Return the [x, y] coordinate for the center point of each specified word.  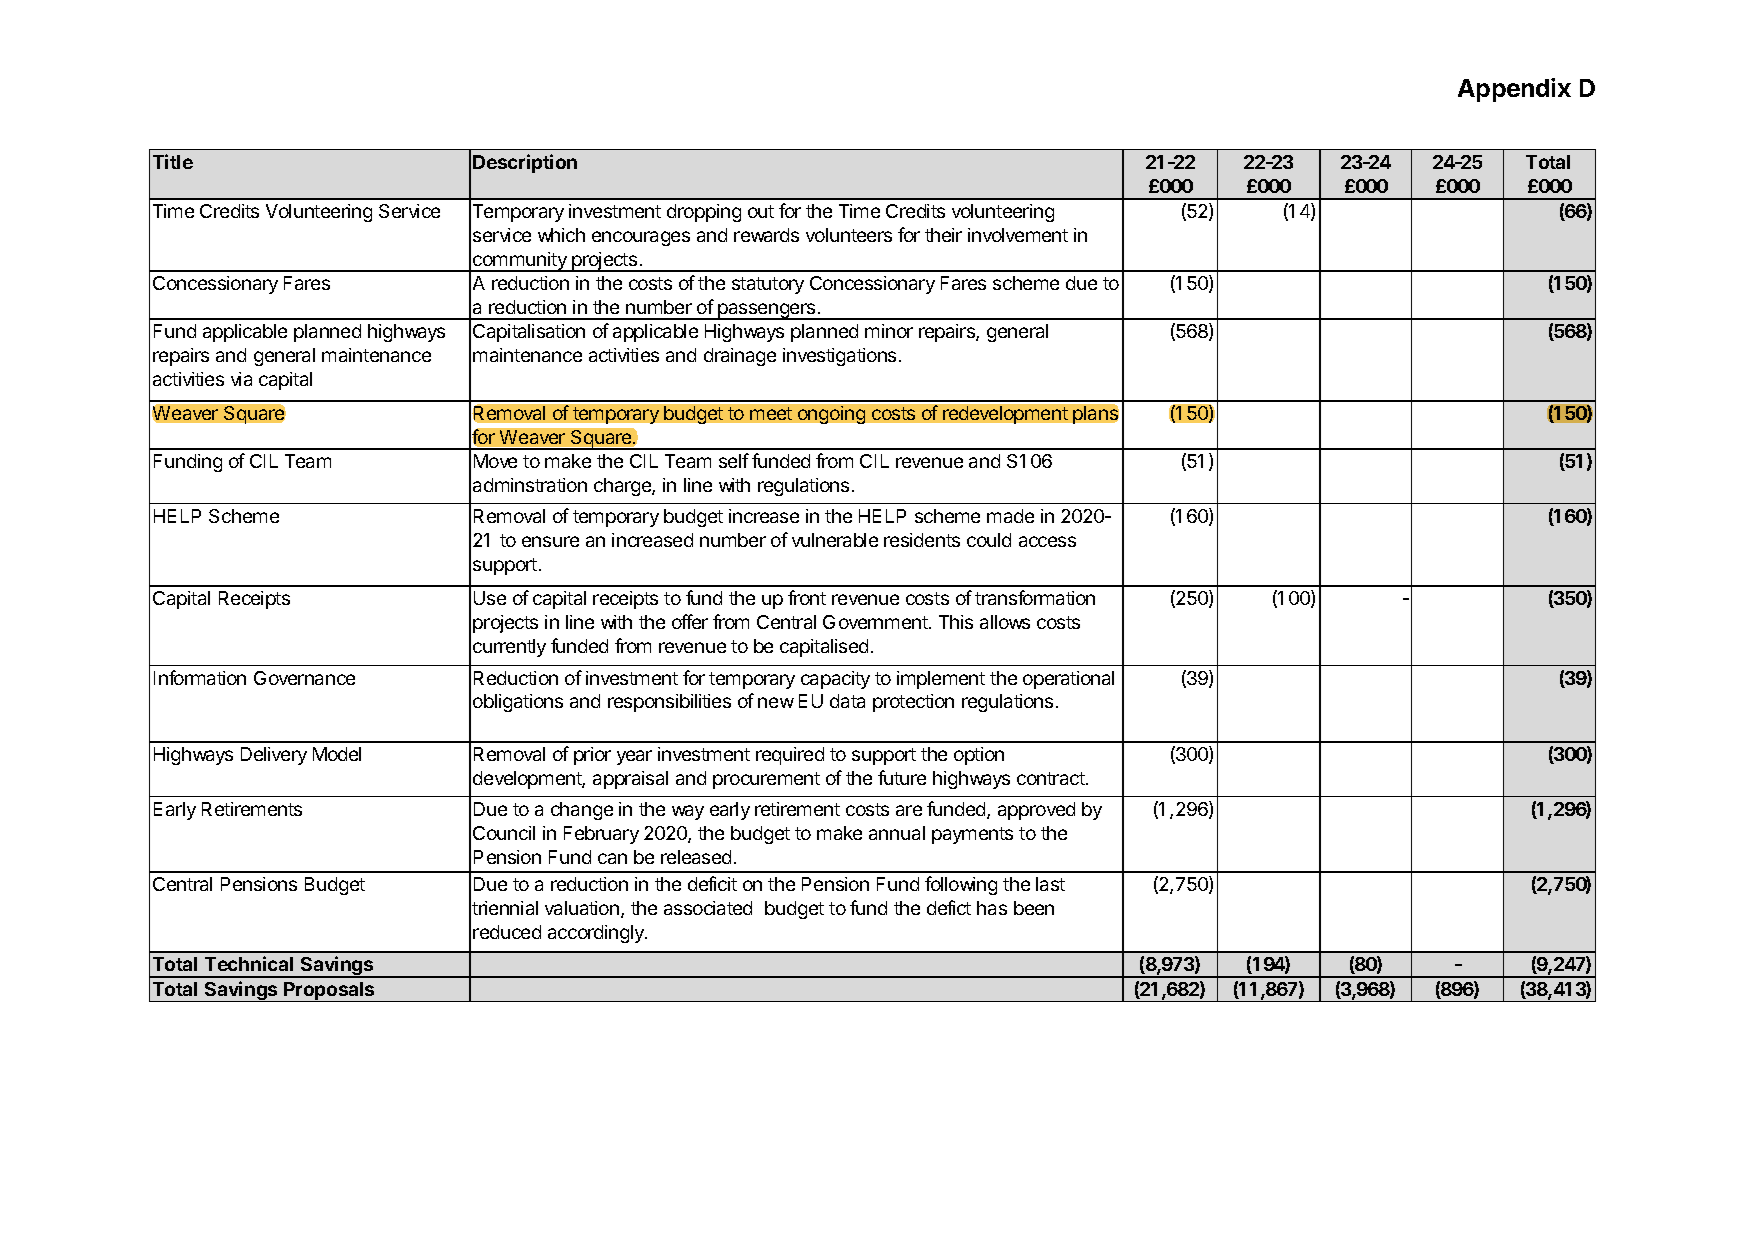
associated [708, 908]
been [1034, 908]
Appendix [1514, 90]
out [761, 211]
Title [173, 161]
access [1047, 541]
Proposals [329, 992]
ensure [550, 541]
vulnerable [835, 540]
